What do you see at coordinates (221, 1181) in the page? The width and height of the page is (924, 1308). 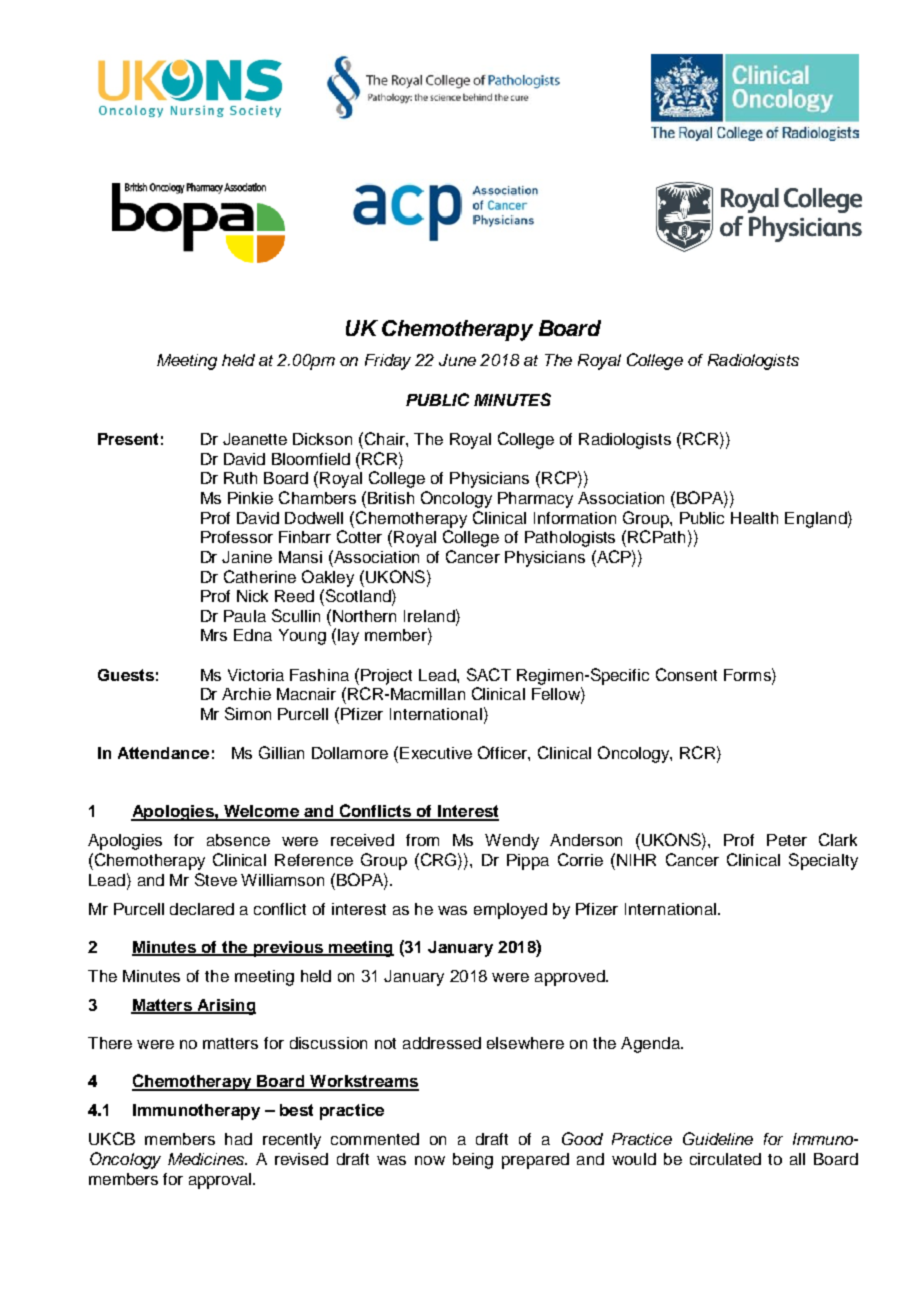 I see `approval` at bounding box center [221, 1181].
